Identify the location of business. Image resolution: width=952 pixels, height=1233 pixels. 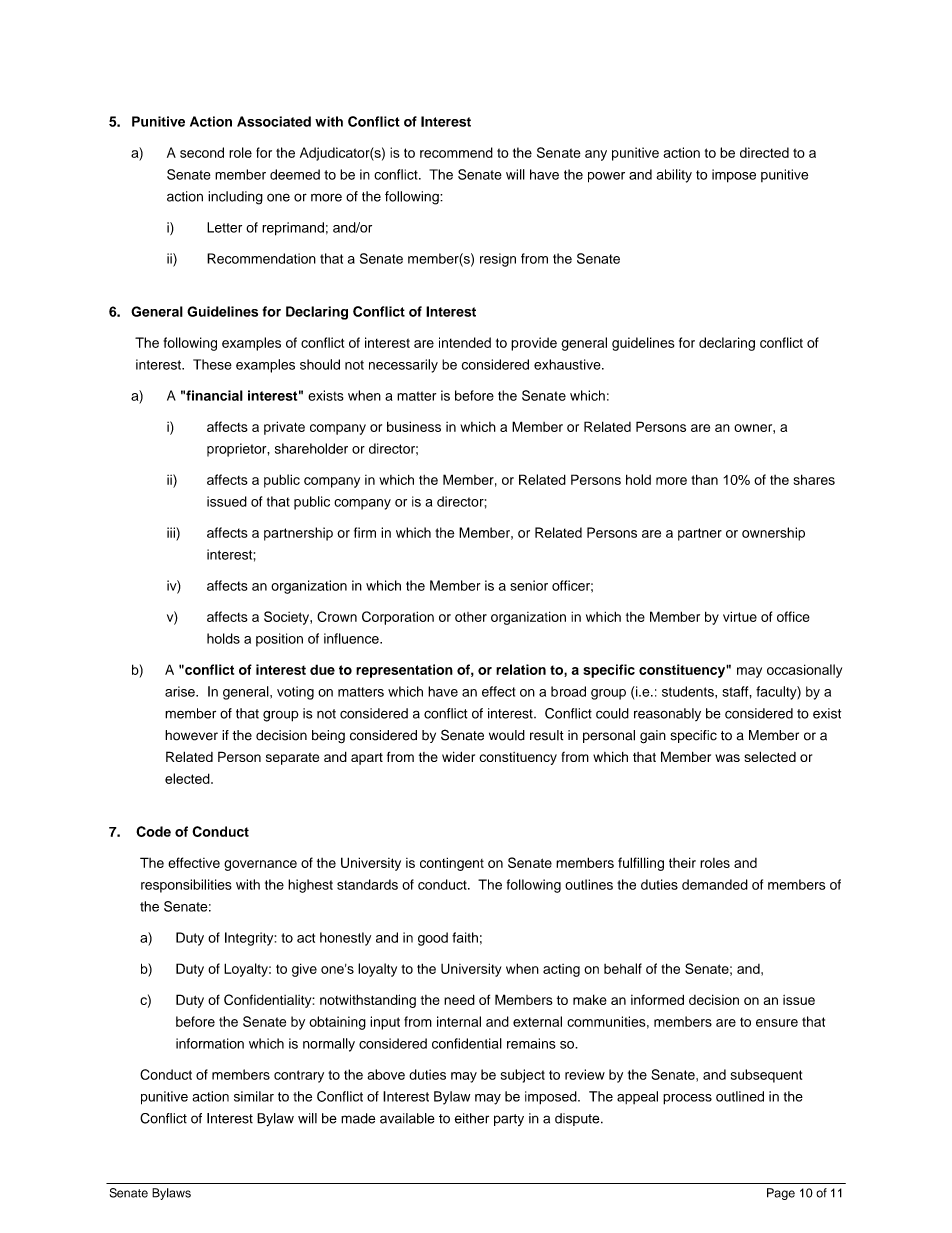
(414, 426).
